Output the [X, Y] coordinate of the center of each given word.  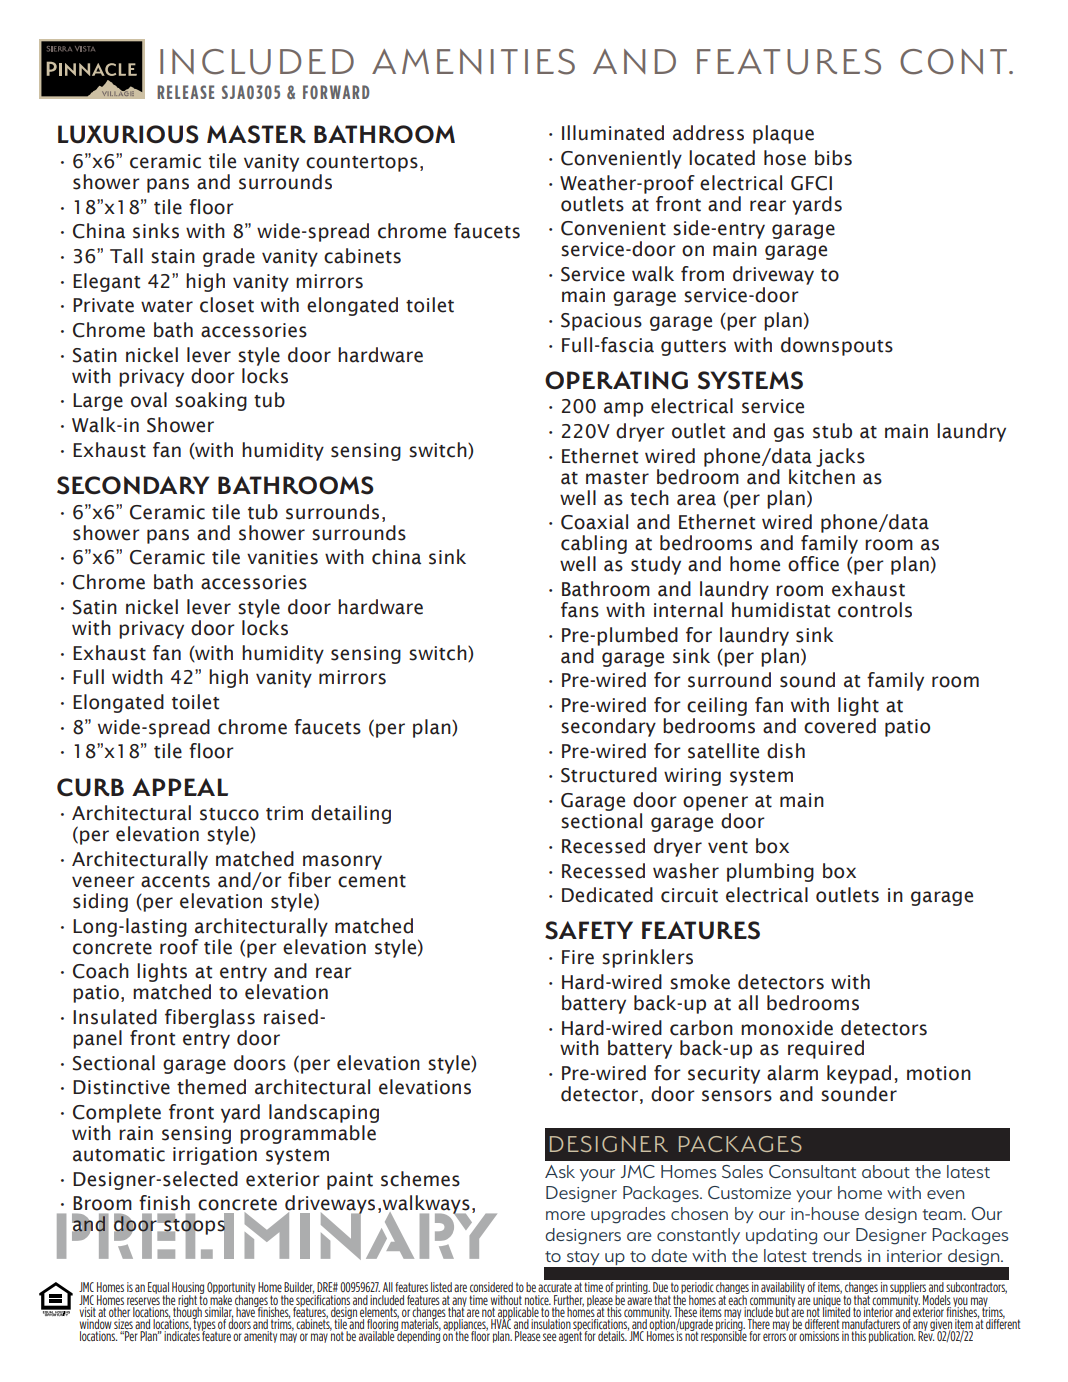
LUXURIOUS [128, 134]
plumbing [770, 872]
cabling [594, 546]
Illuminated [613, 133]
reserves [143, 1301]
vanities [282, 557]
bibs [833, 158]
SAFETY [589, 930]
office [813, 564]
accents [175, 881]
